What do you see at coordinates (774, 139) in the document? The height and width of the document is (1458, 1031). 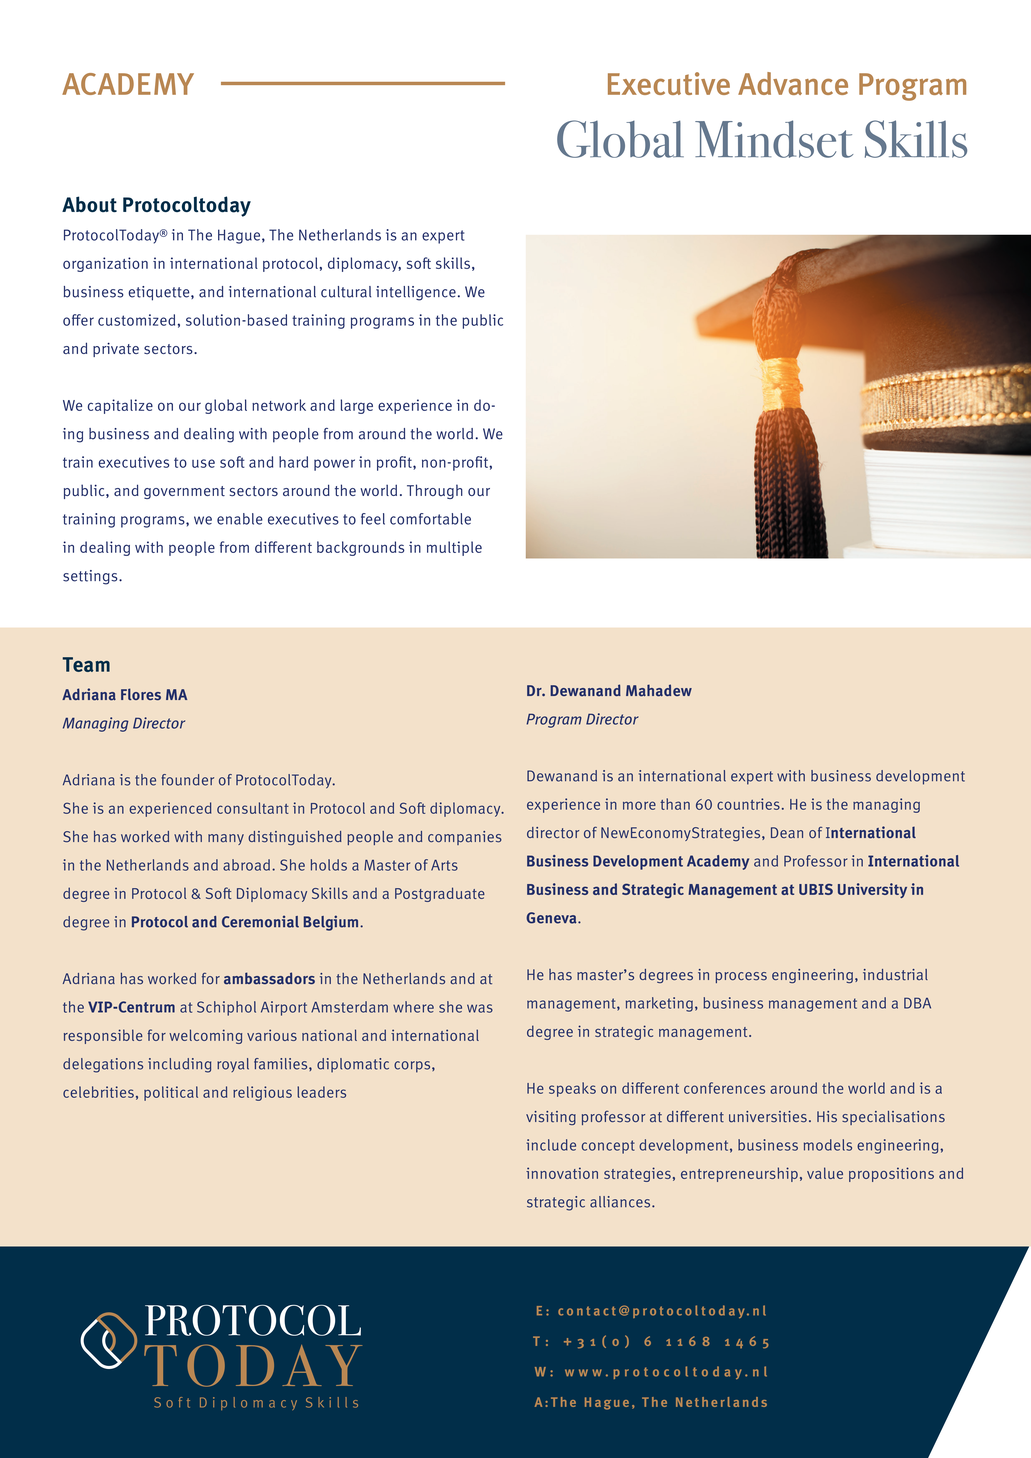 I see `Mindset` at bounding box center [774, 139].
